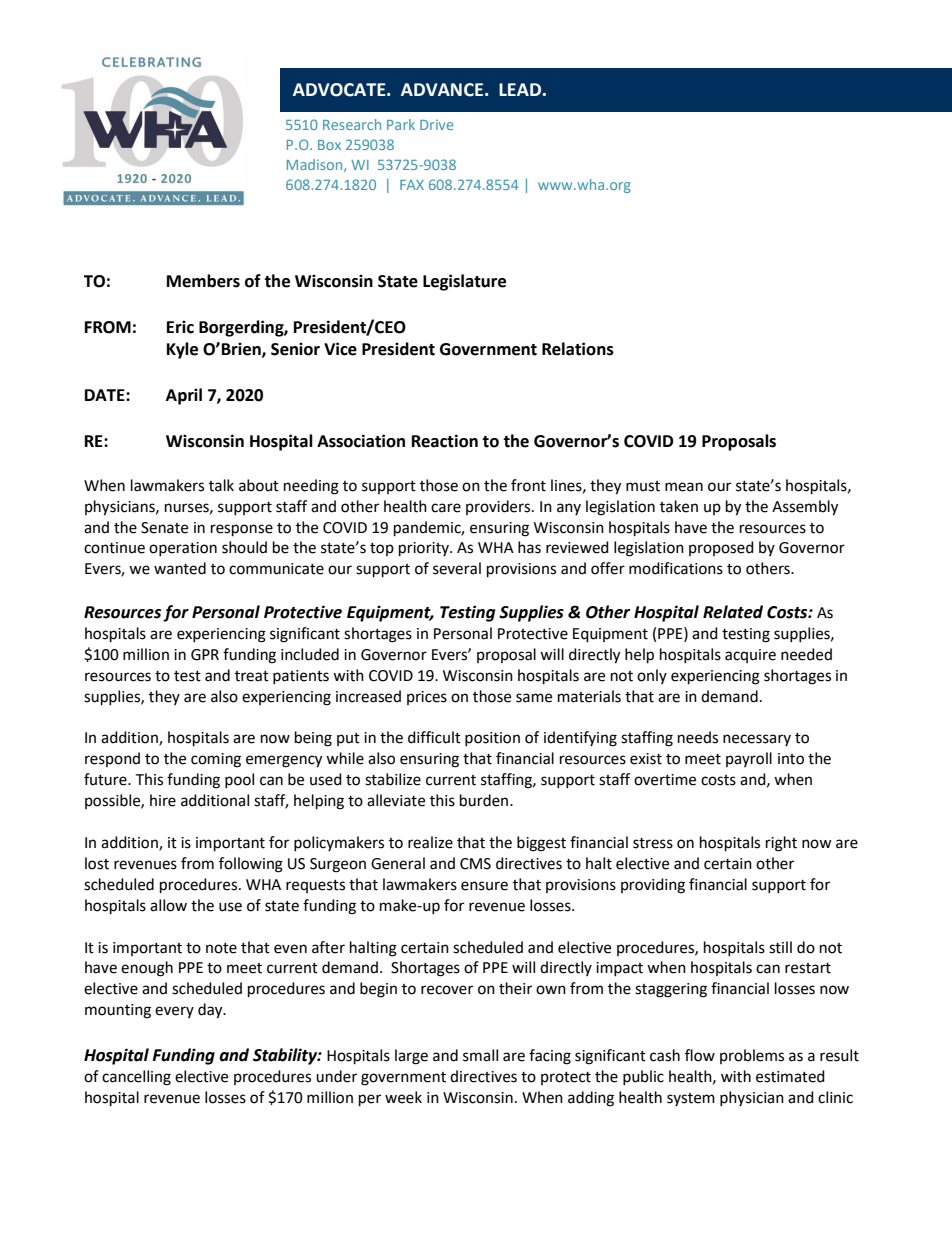 The height and width of the document is (1233, 952). What do you see at coordinates (733, 612) in the document?
I see `Related` at bounding box center [733, 612].
